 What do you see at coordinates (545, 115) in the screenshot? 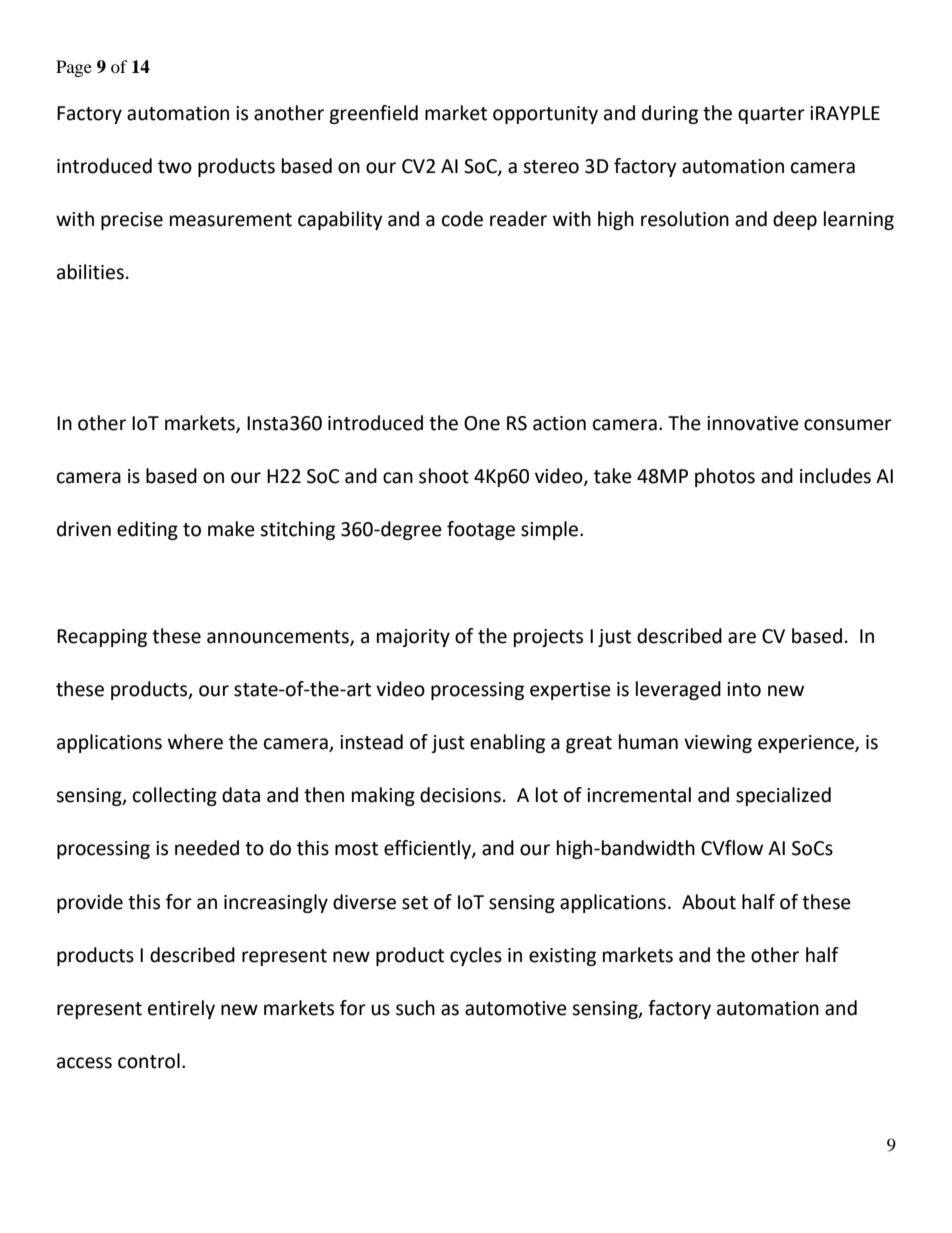
I see `opportunity` at bounding box center [545, 115].
